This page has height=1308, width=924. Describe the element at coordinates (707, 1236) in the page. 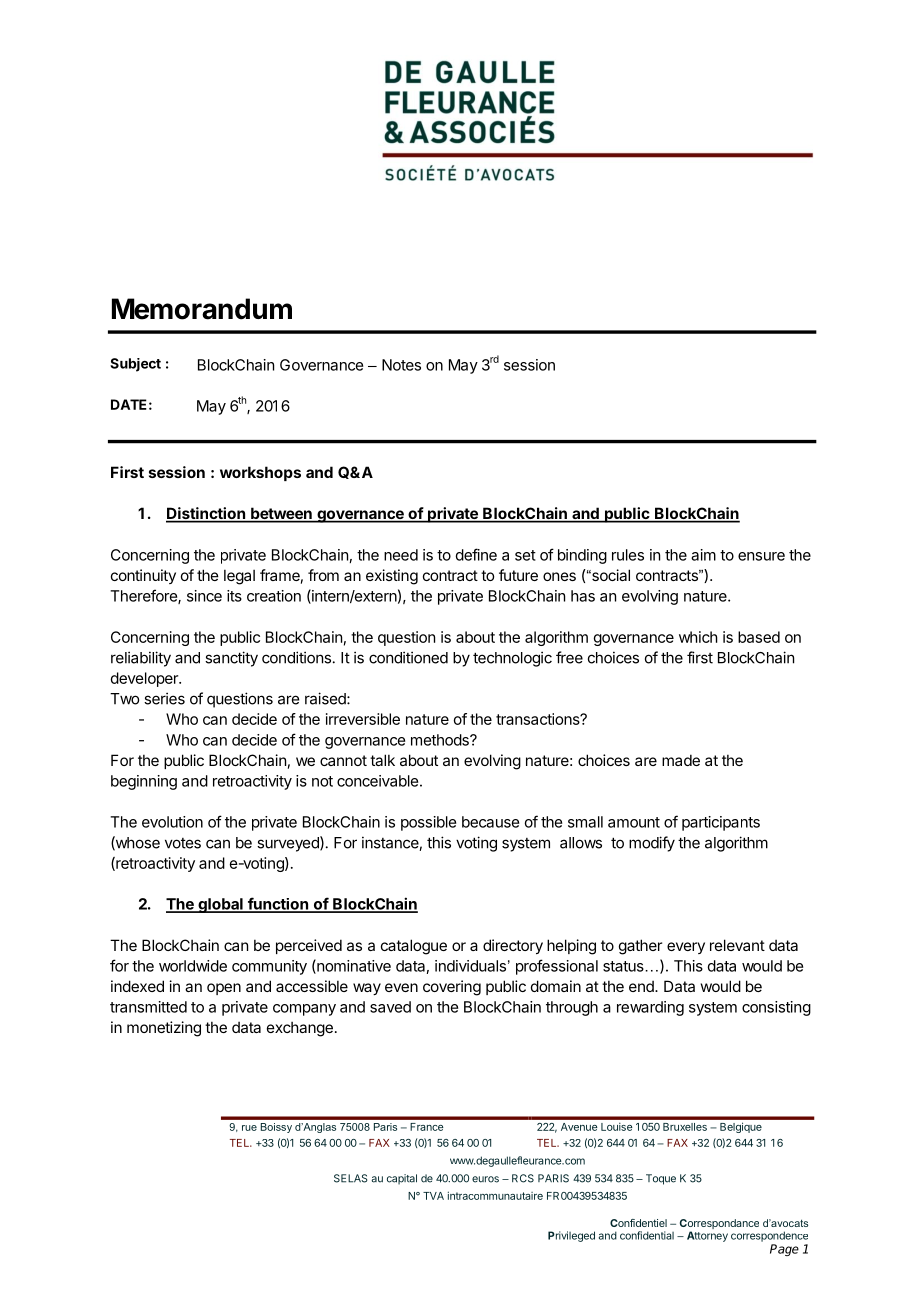

I see `Attorney` at that location.
